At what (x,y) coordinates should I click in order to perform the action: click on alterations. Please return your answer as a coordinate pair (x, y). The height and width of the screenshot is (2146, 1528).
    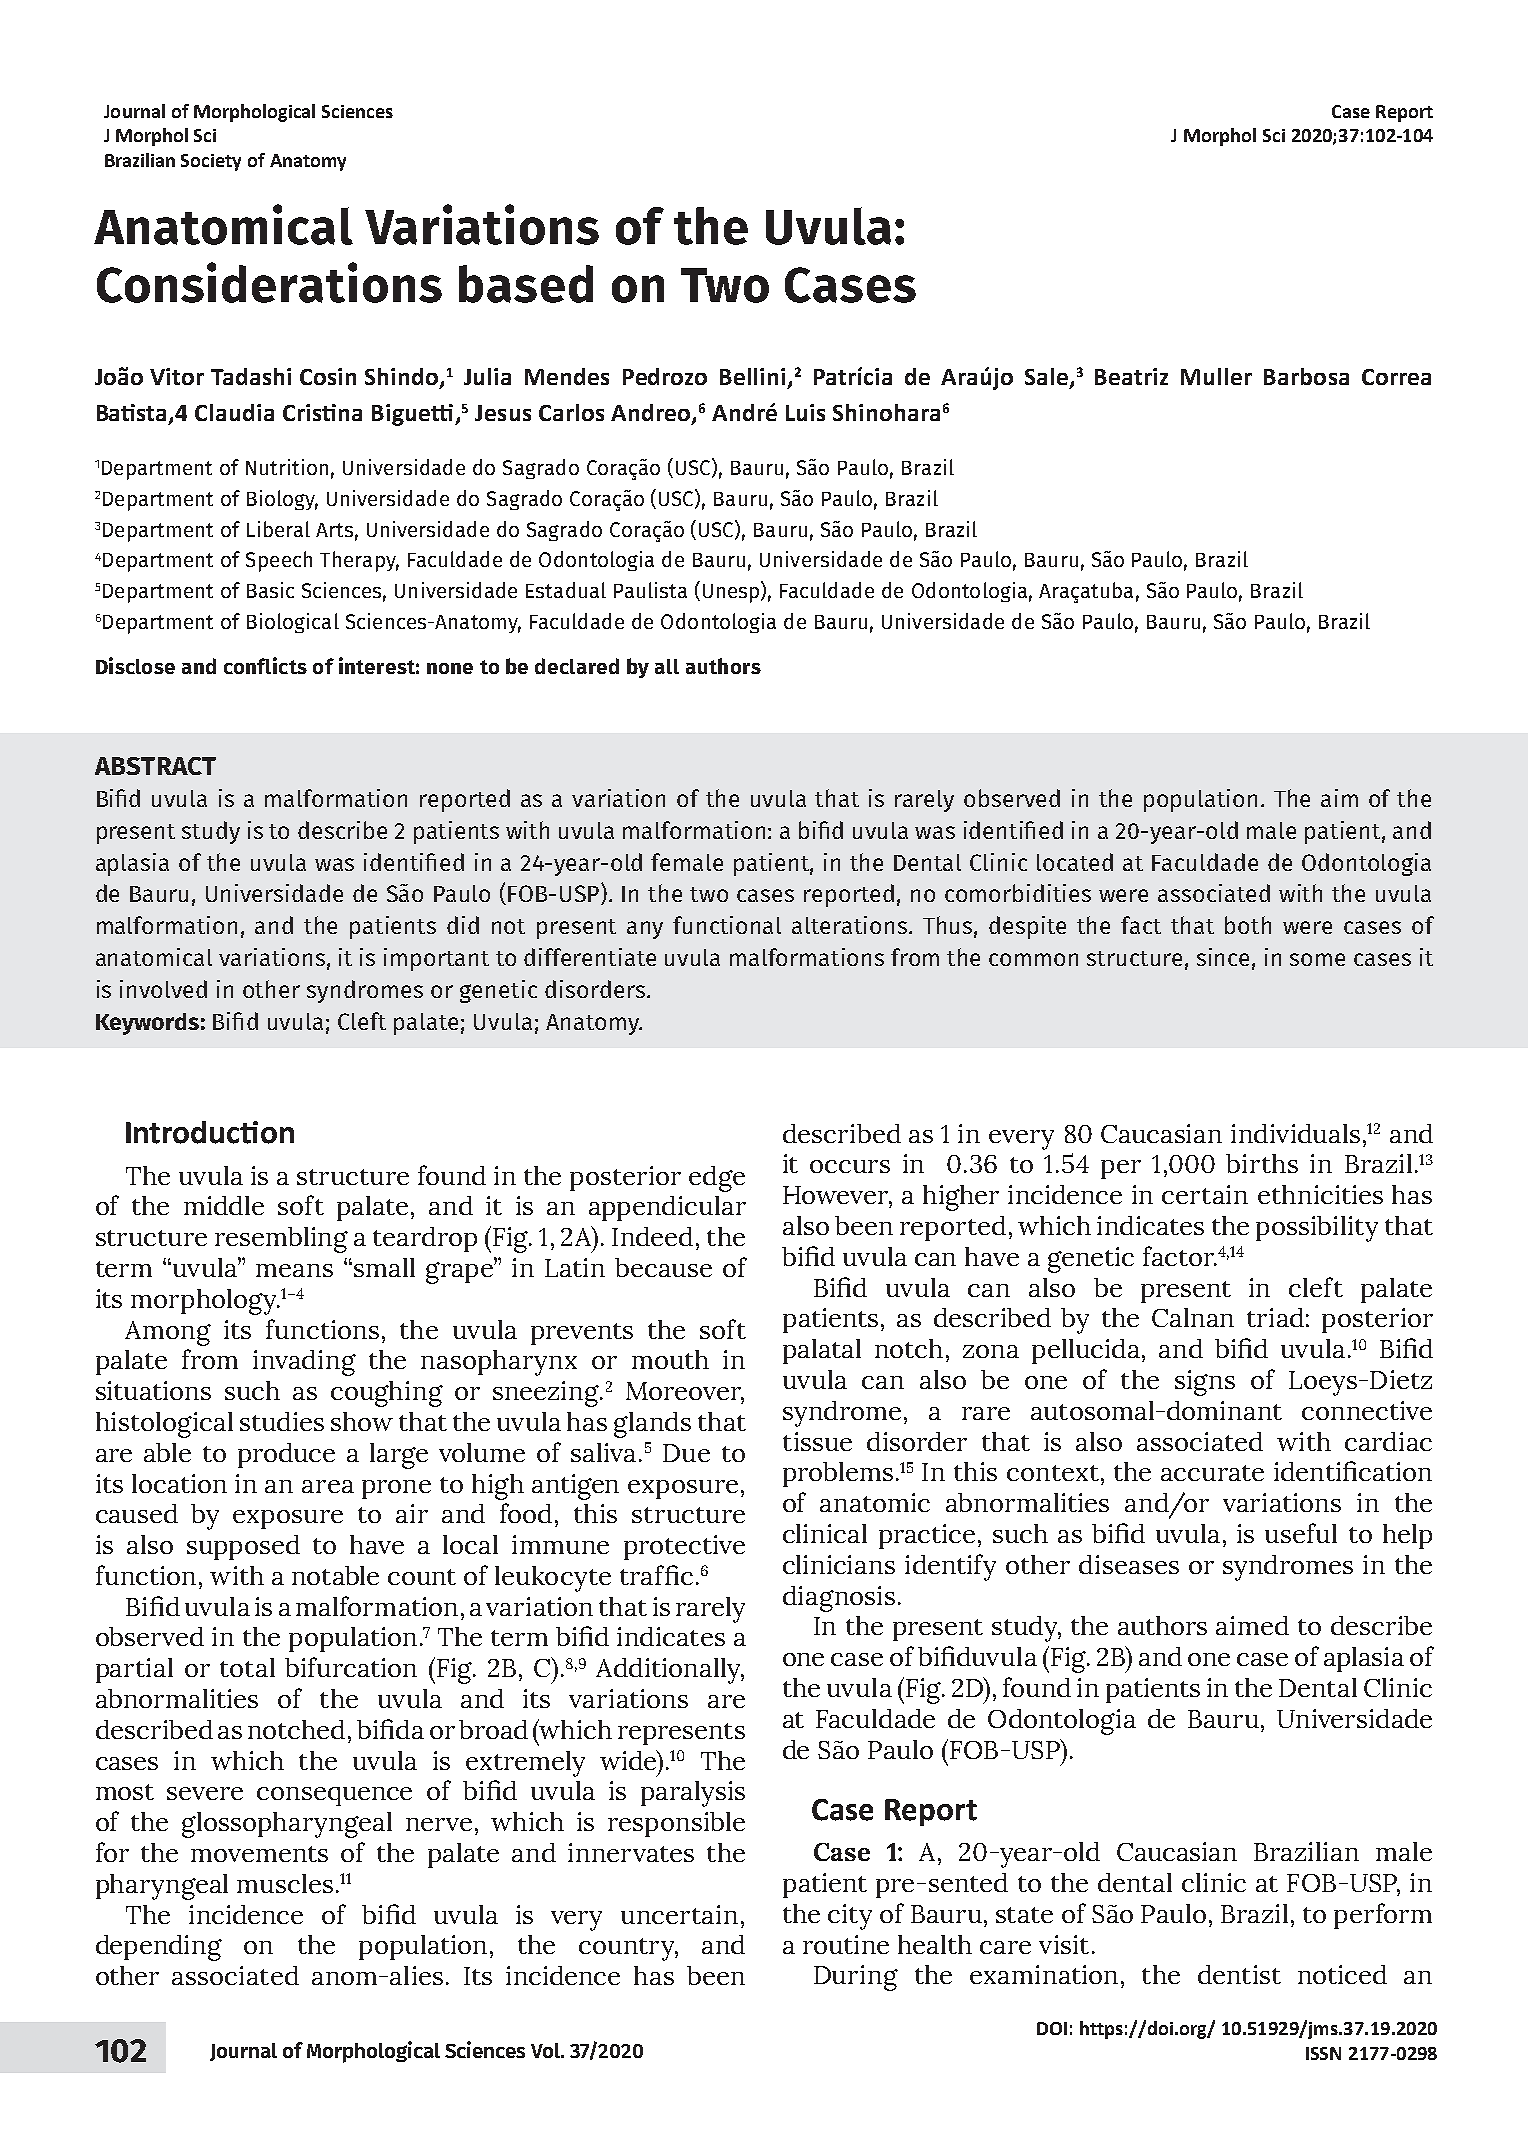
    Looking at the image, I should click on (851, 925).
